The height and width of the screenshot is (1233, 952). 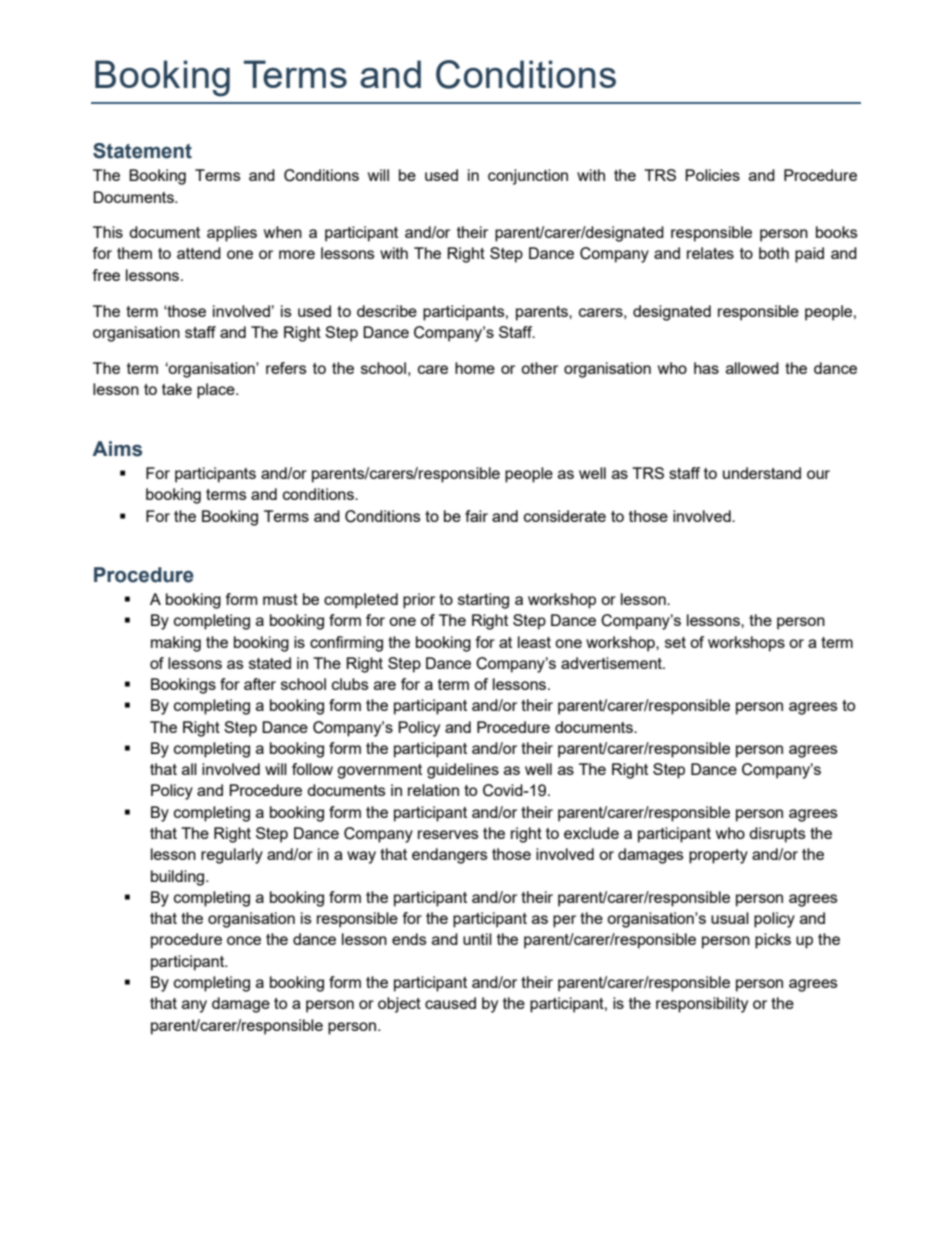 I want to click on take, so click(x=177, y=389).
